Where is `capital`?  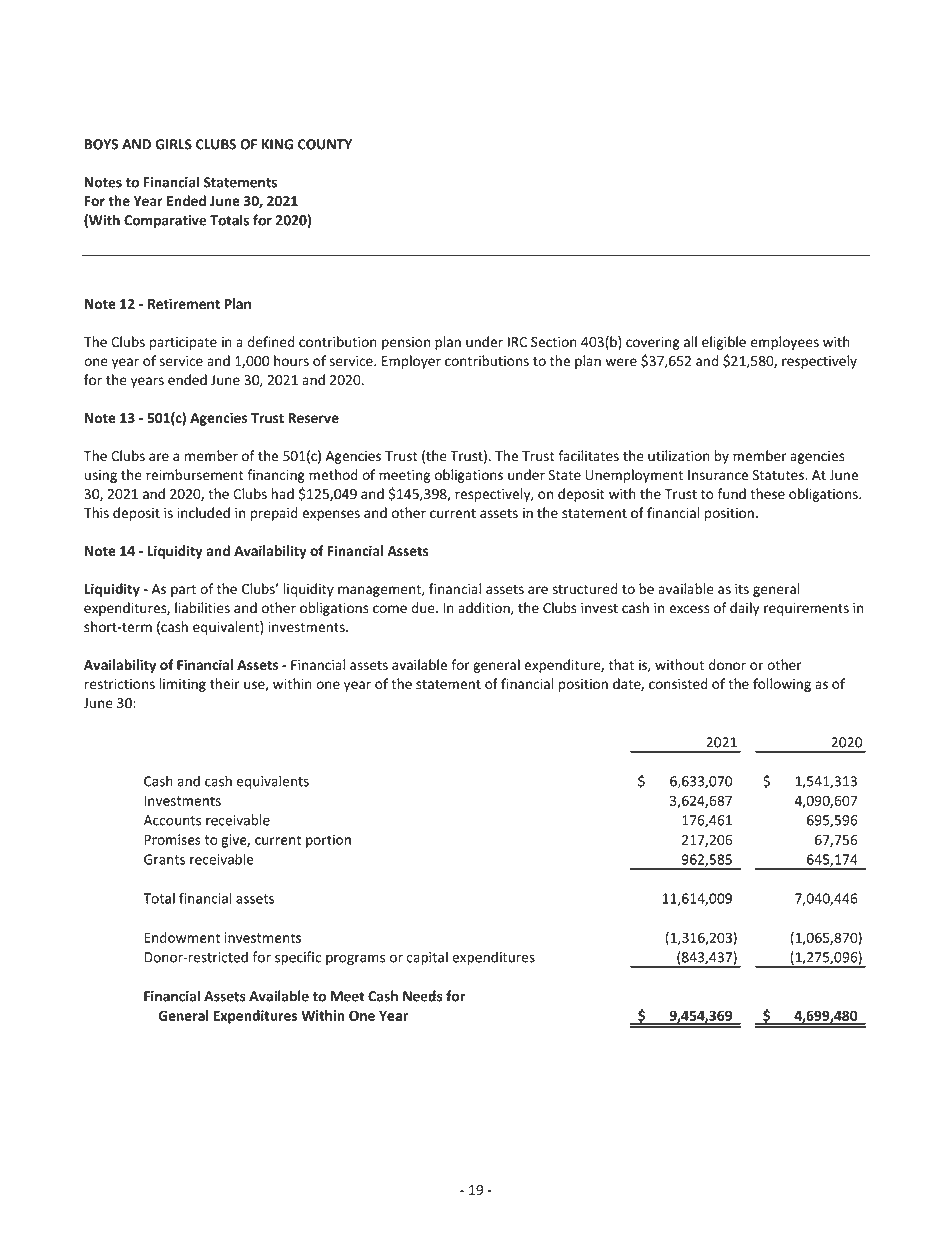
capital is located at coordinates (427, 958).
